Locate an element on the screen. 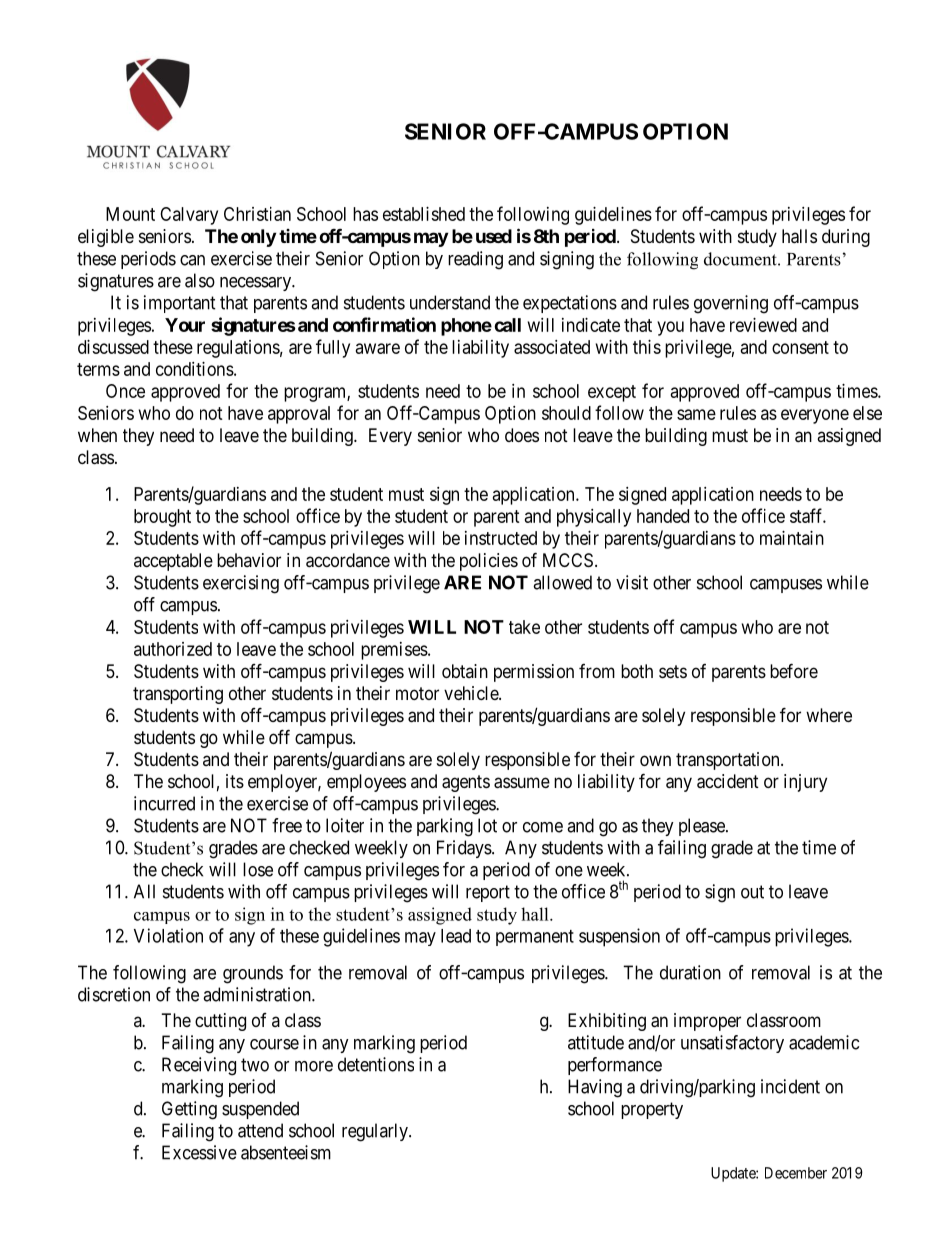  before is located at coordinates (794, 670).
